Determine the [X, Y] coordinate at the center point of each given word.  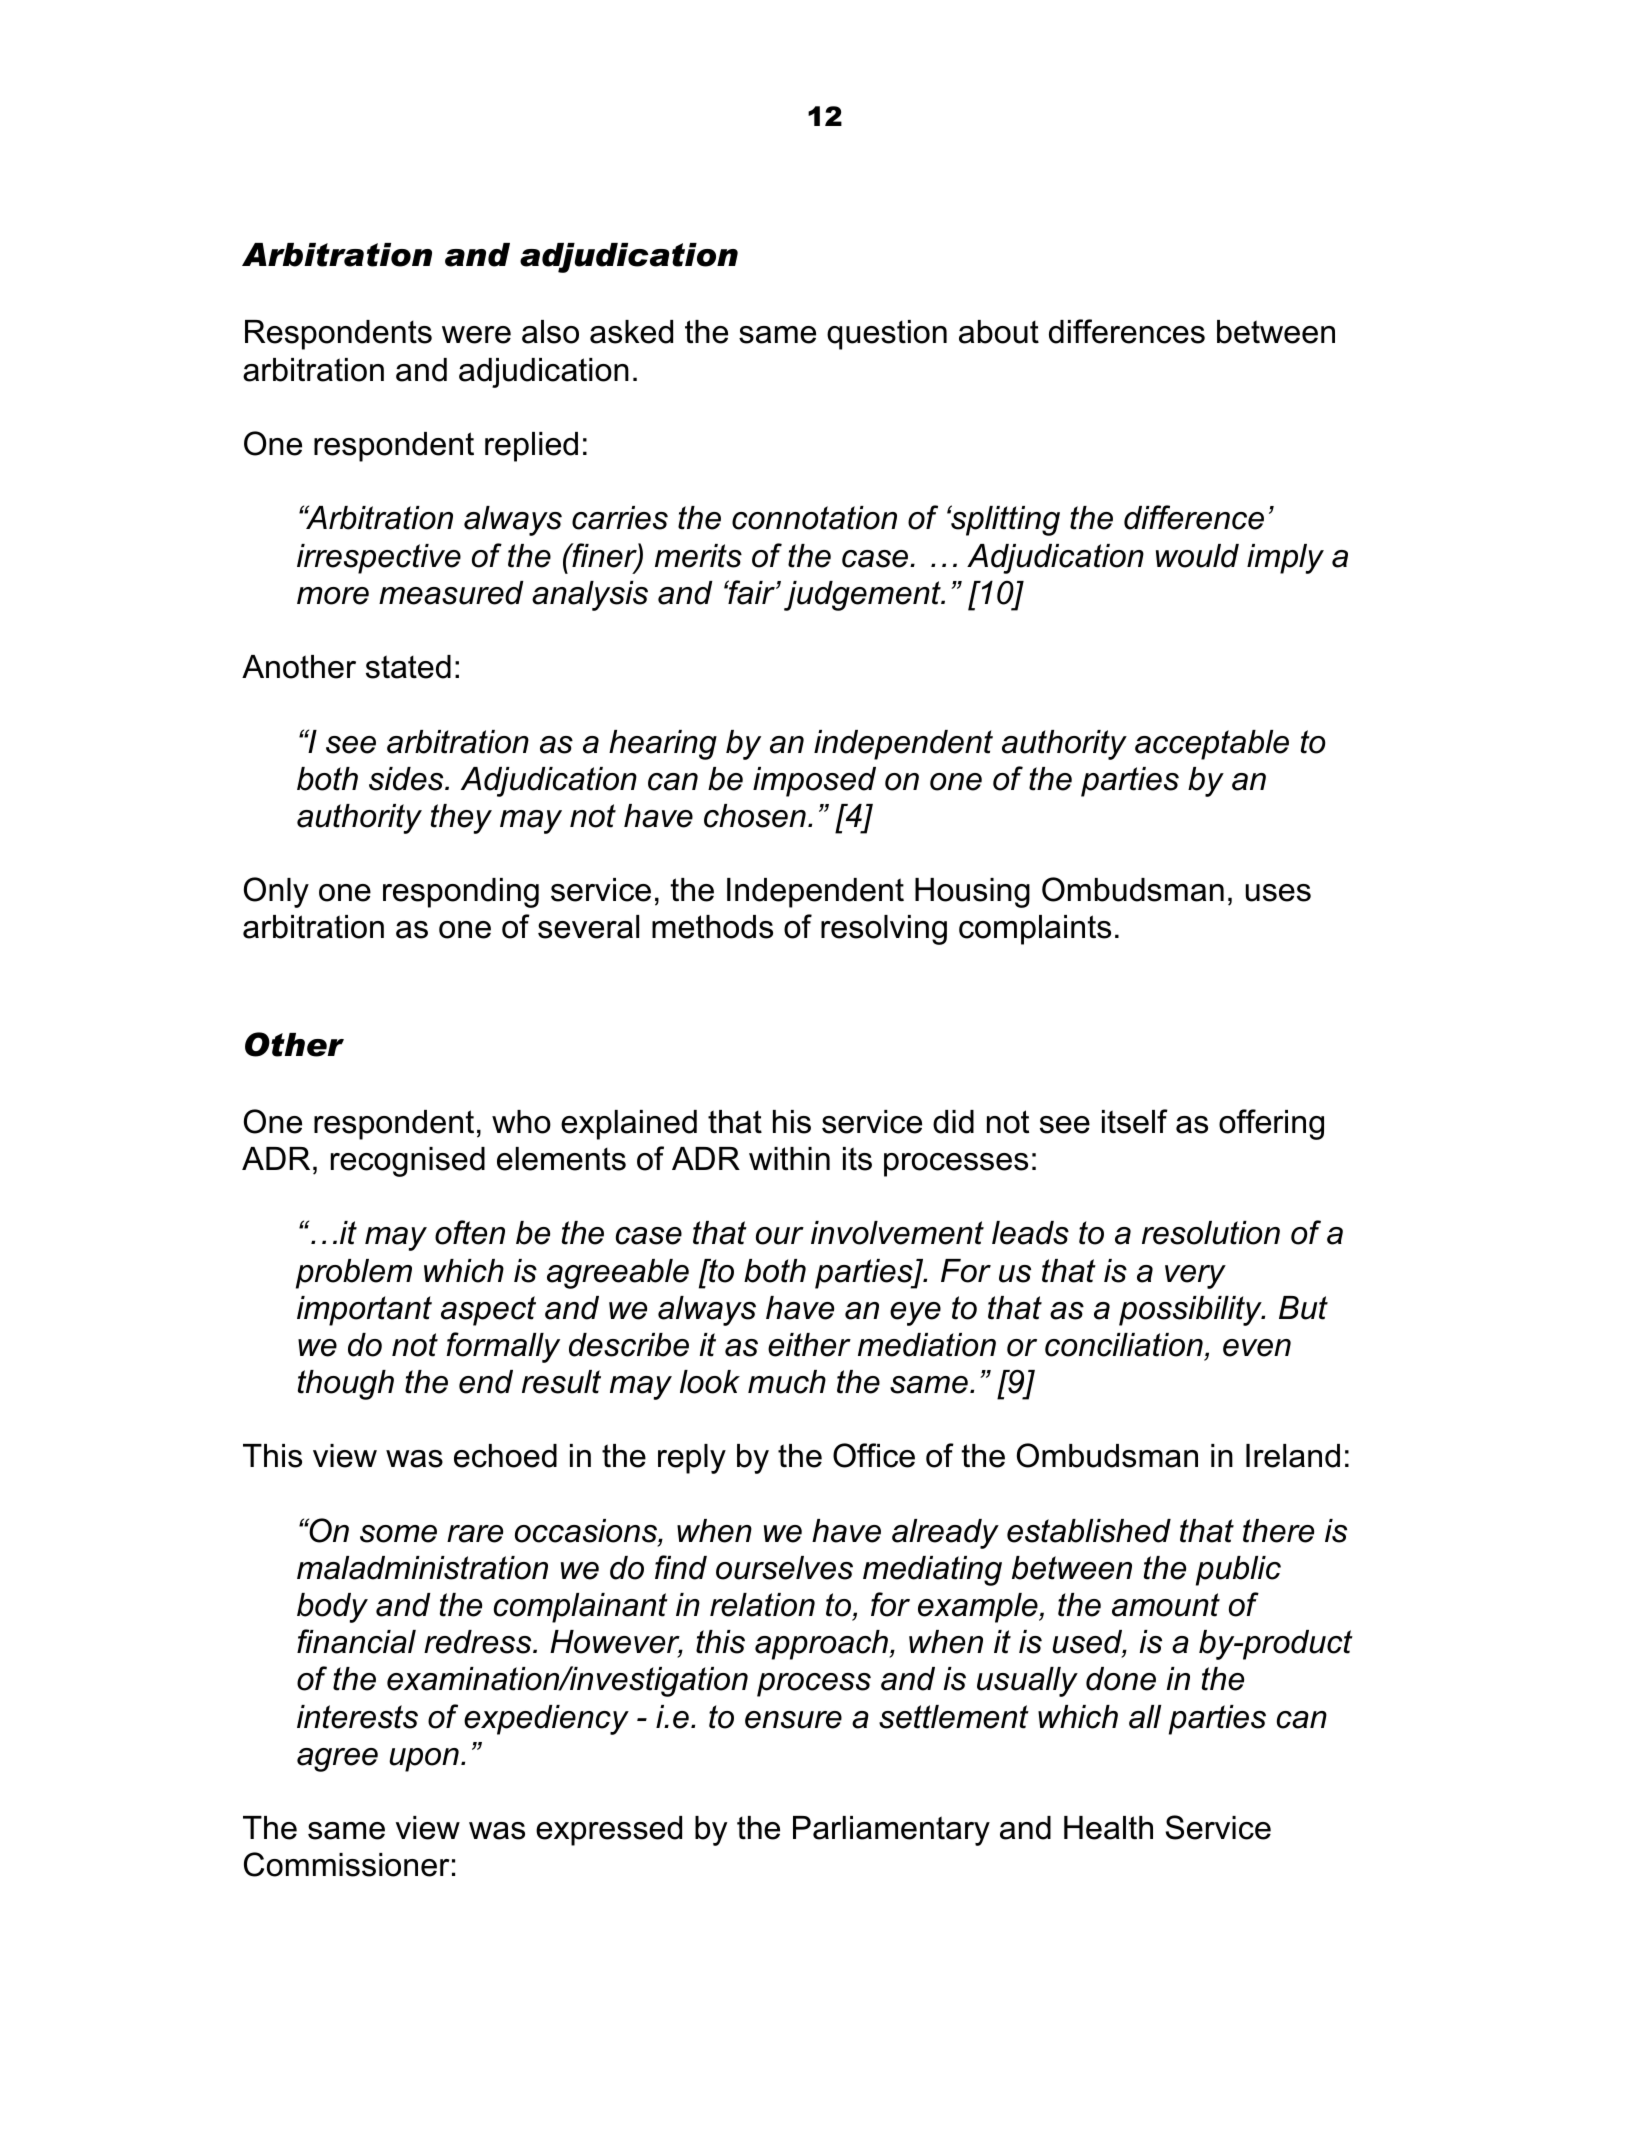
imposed [814, 782]
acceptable [1212, 745]
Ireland [1293, 1456]
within [789, 1158]
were [476, 335]
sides [407, 779]
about [999, 332]
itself [1135, 1121]
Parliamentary [891, 1831]
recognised [408, 1162]
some [398, 1534]
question [887, 335]
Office [874, 1455]
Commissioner [346, 1864]
